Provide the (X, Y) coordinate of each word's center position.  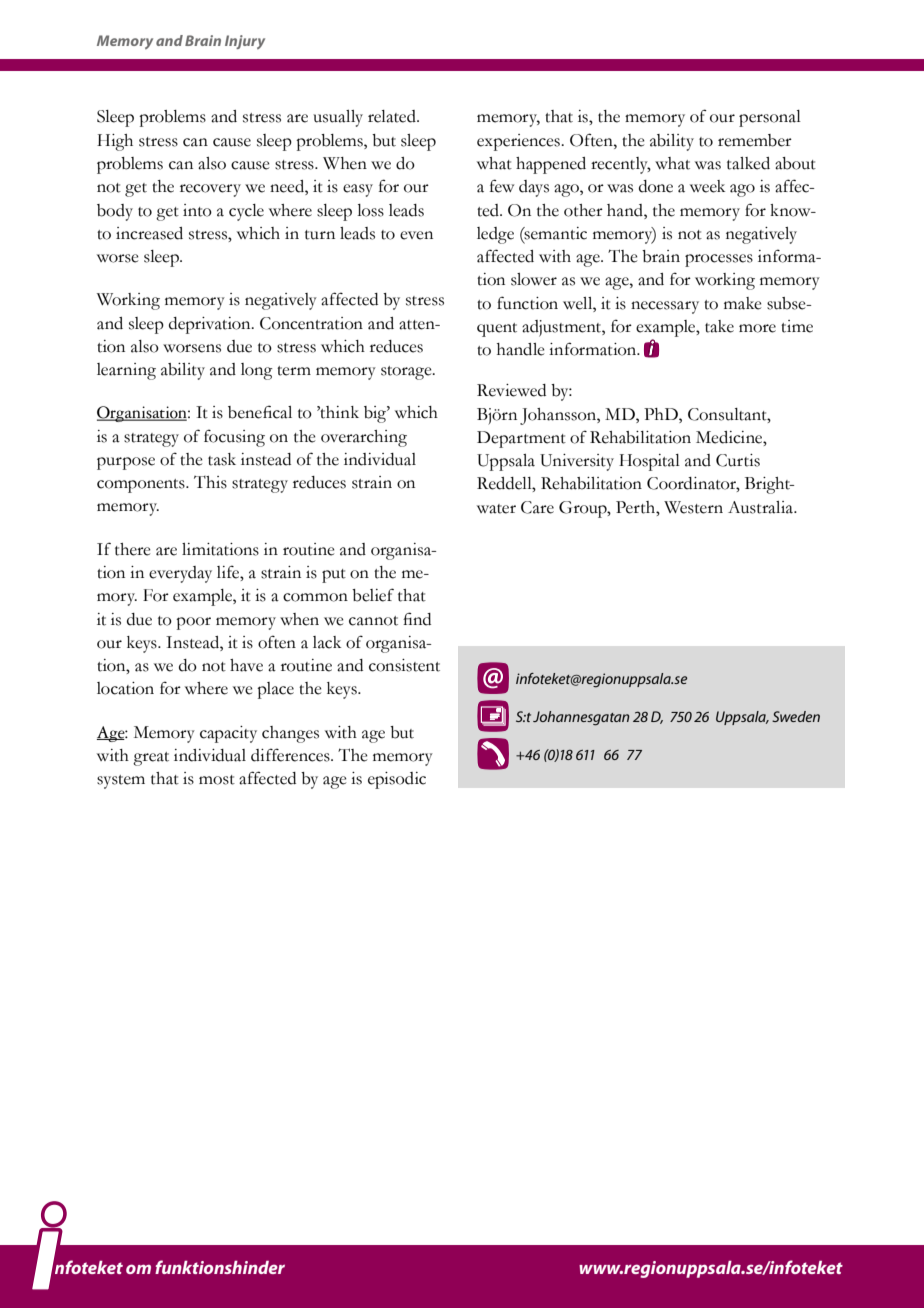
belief (373, 595)
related (393, 116)
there (133, 549)
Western (693, 507)
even (416, 235)
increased (149, 233)
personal (770, 118)
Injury (245, 42)
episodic (397, 780)
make (743, 303)
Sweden (796, 716)
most (217, 780)
